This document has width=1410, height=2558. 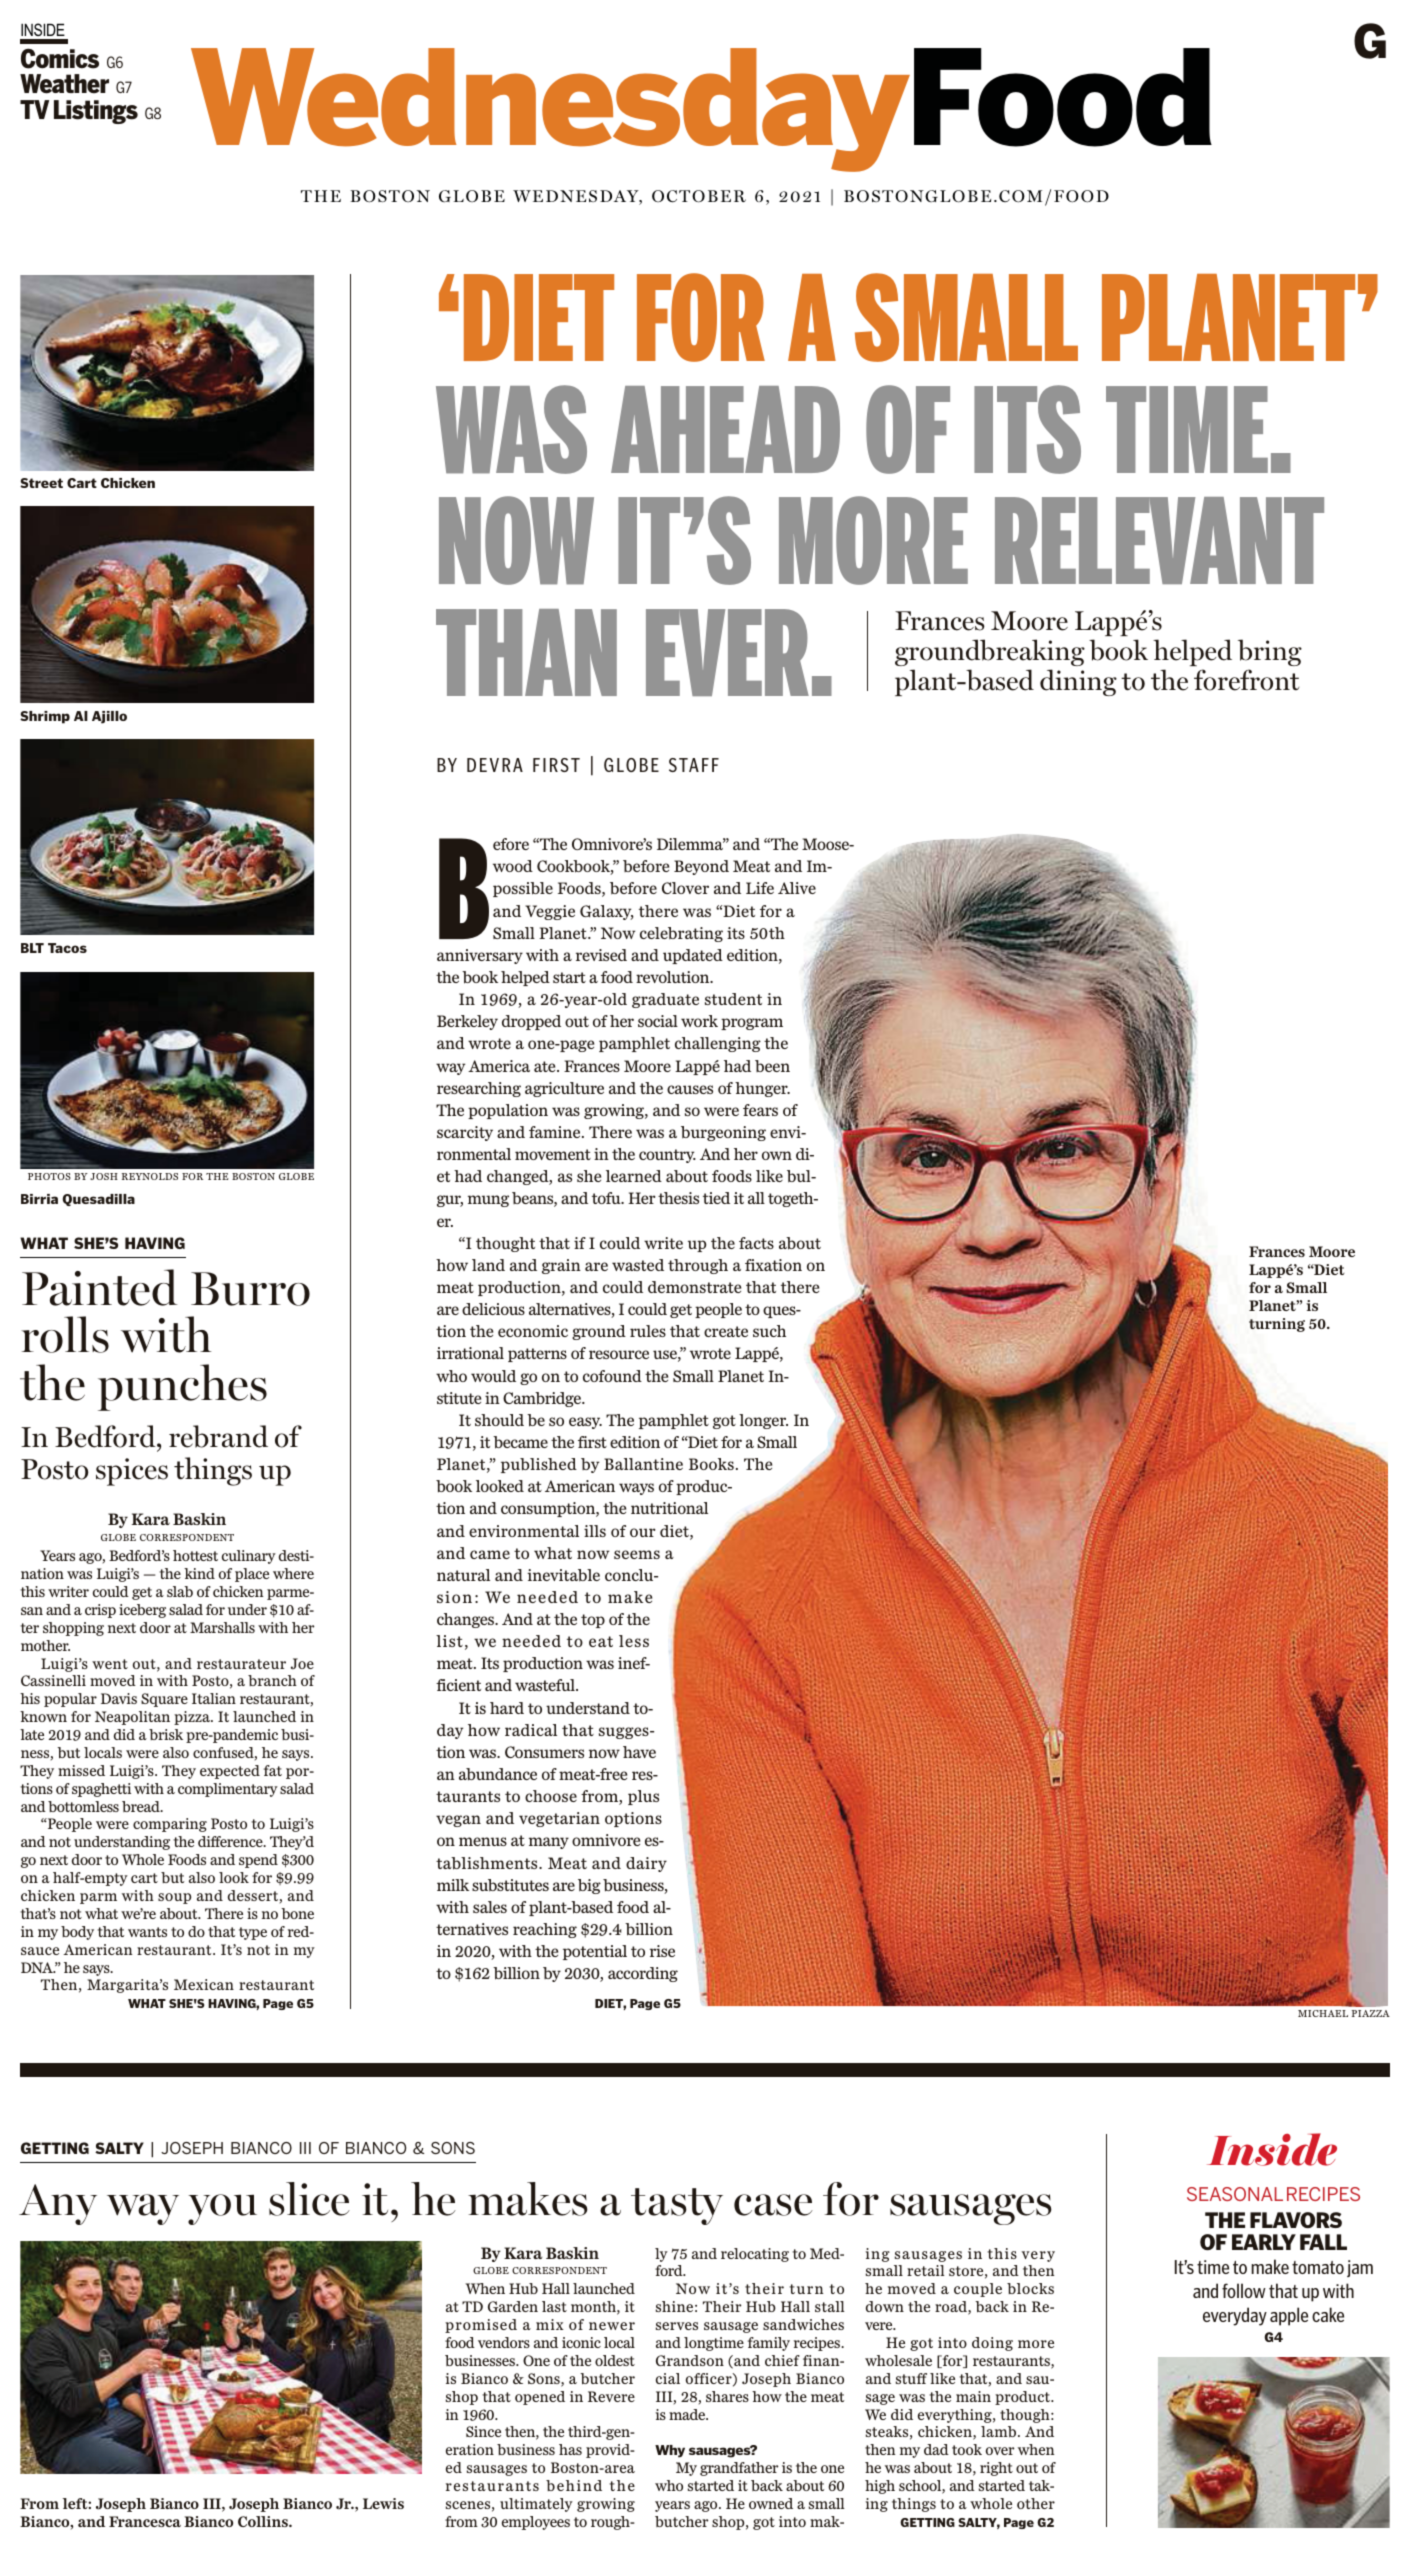 What do you see at coordinates (174, 1898) in the document?
I see `soup` at bounding box center [174, 1898].
